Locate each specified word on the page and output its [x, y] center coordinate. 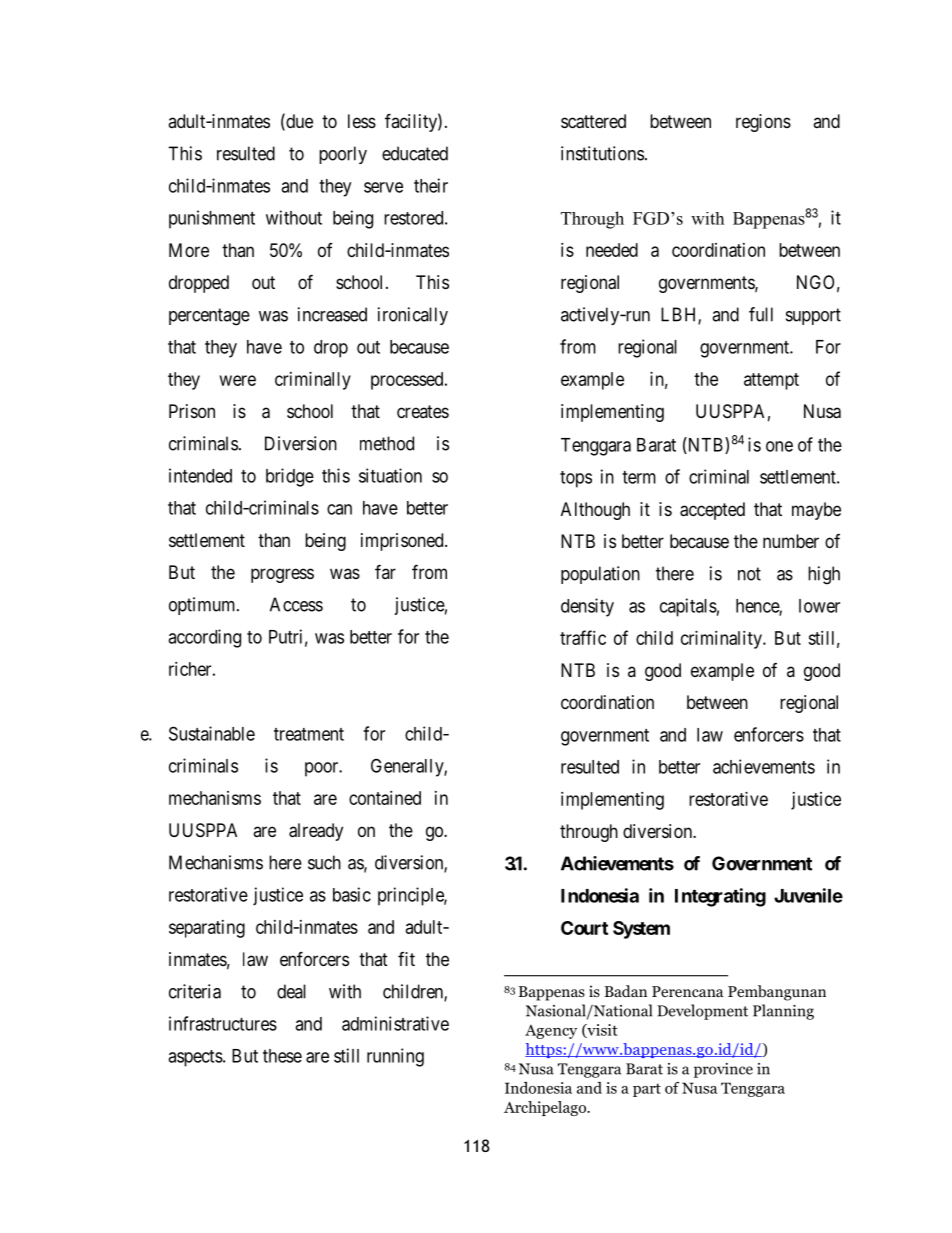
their [431, 185]
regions [763, 123]
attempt [771, 381]
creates [423, 411]
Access [296, 604]
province [723, 1070]
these [282, 1056]
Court [584, 928]
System [641, 930]
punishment [212, 219]
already [316, 832]
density [587, 607]
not [749, 574]
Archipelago [546, 1108]
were [238, 380]
